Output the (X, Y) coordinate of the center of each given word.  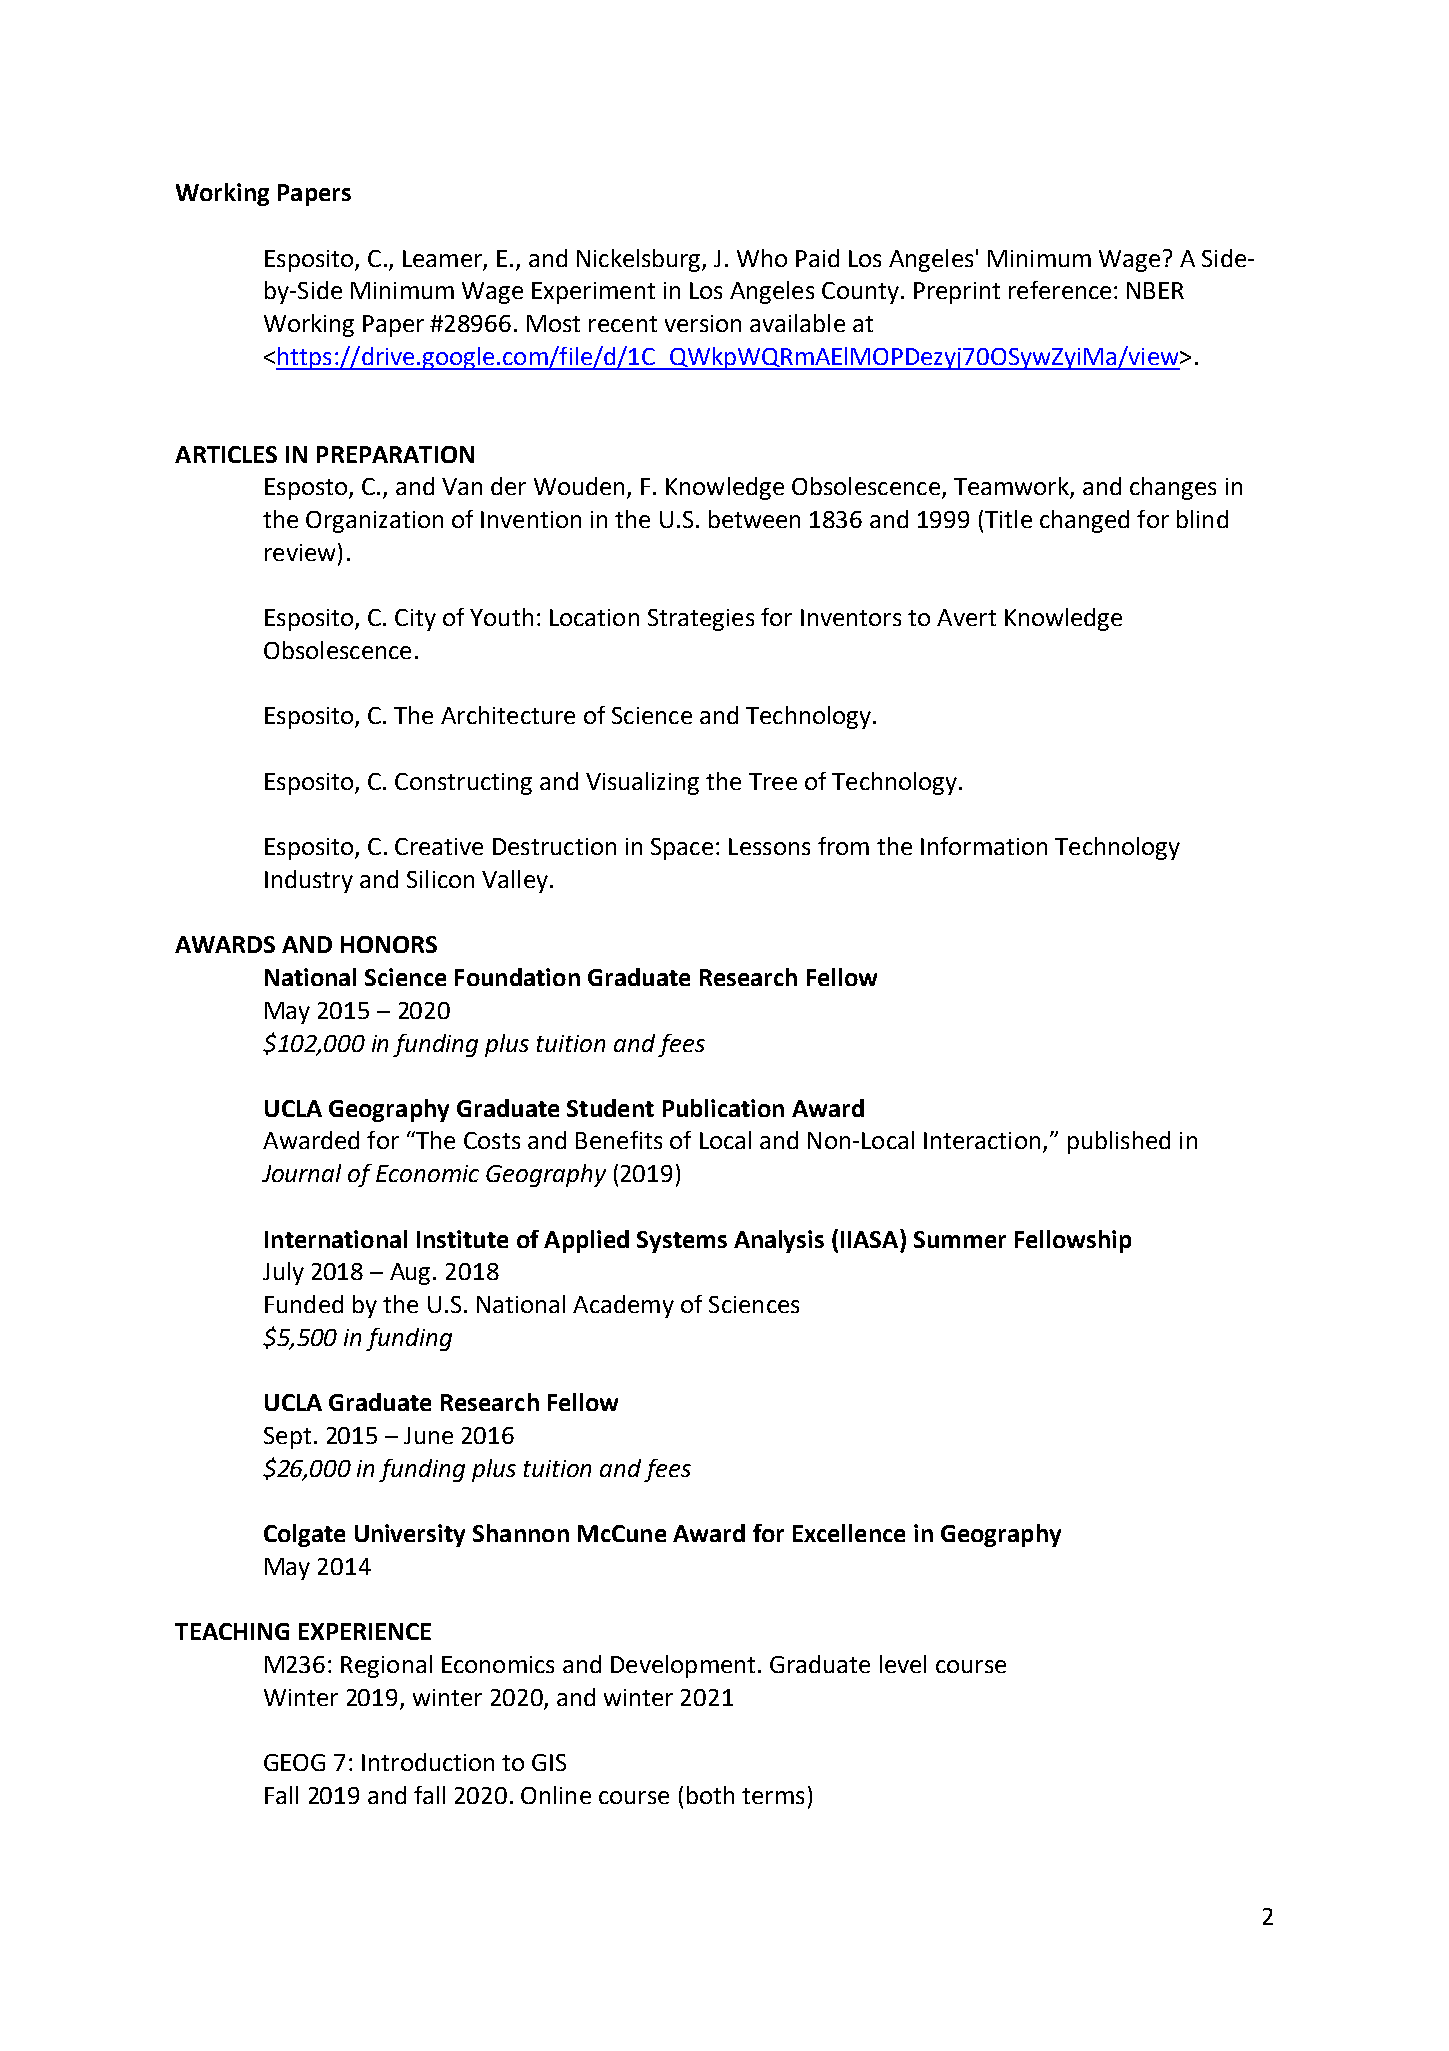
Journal (301, 1173)
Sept (287, 1438)
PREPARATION (395, 454)
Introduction (428, 1762)
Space (682, 849)
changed (1084, 521)
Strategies (701, 620)
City (415, 620)
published (1119, 1142)
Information (984, 846)
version (703, 323)
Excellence (849, 1533)
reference (1060, 290)
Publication (723, 1108)
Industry (309, 881)
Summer (960, 1239)
